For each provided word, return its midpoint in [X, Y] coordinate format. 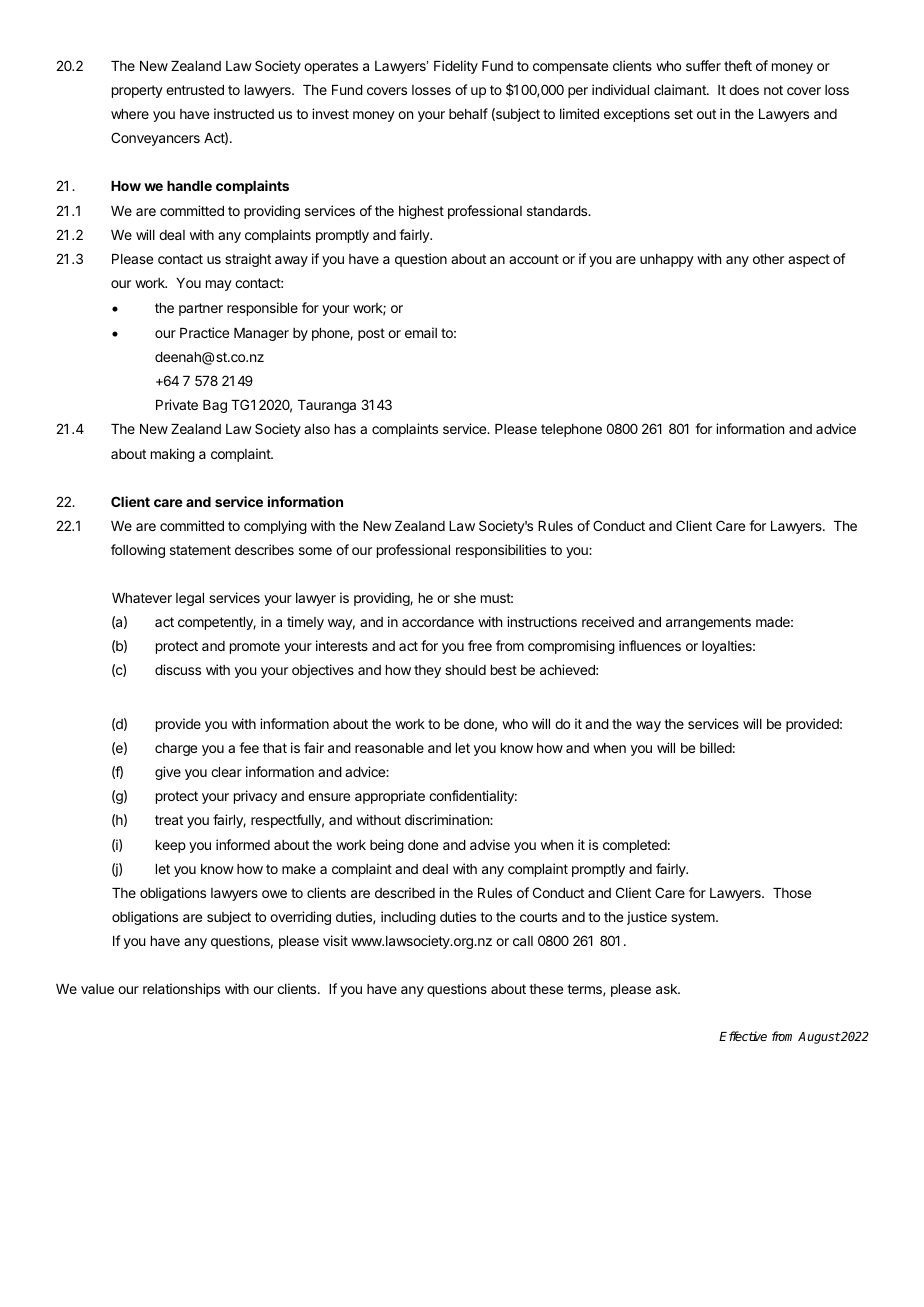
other [768, 259]
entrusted [195, 90]
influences [650, 645]
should [465, 670]
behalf [468, 113]
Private [177, 404]
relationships [181, 990]
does [744, 90]
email [421, 332]
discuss [178, 669]
